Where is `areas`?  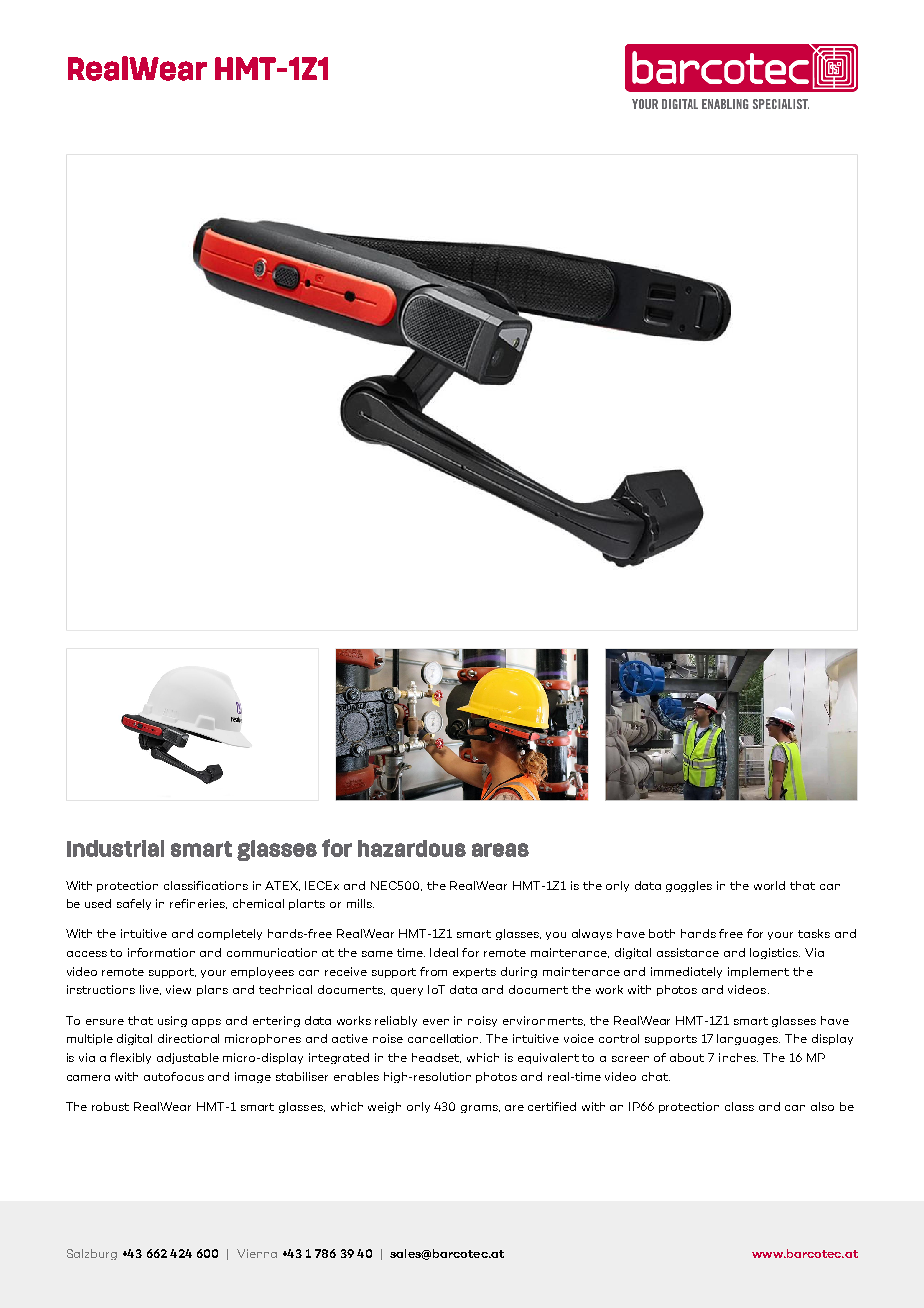 areas is located at coordinates (500, 850).
